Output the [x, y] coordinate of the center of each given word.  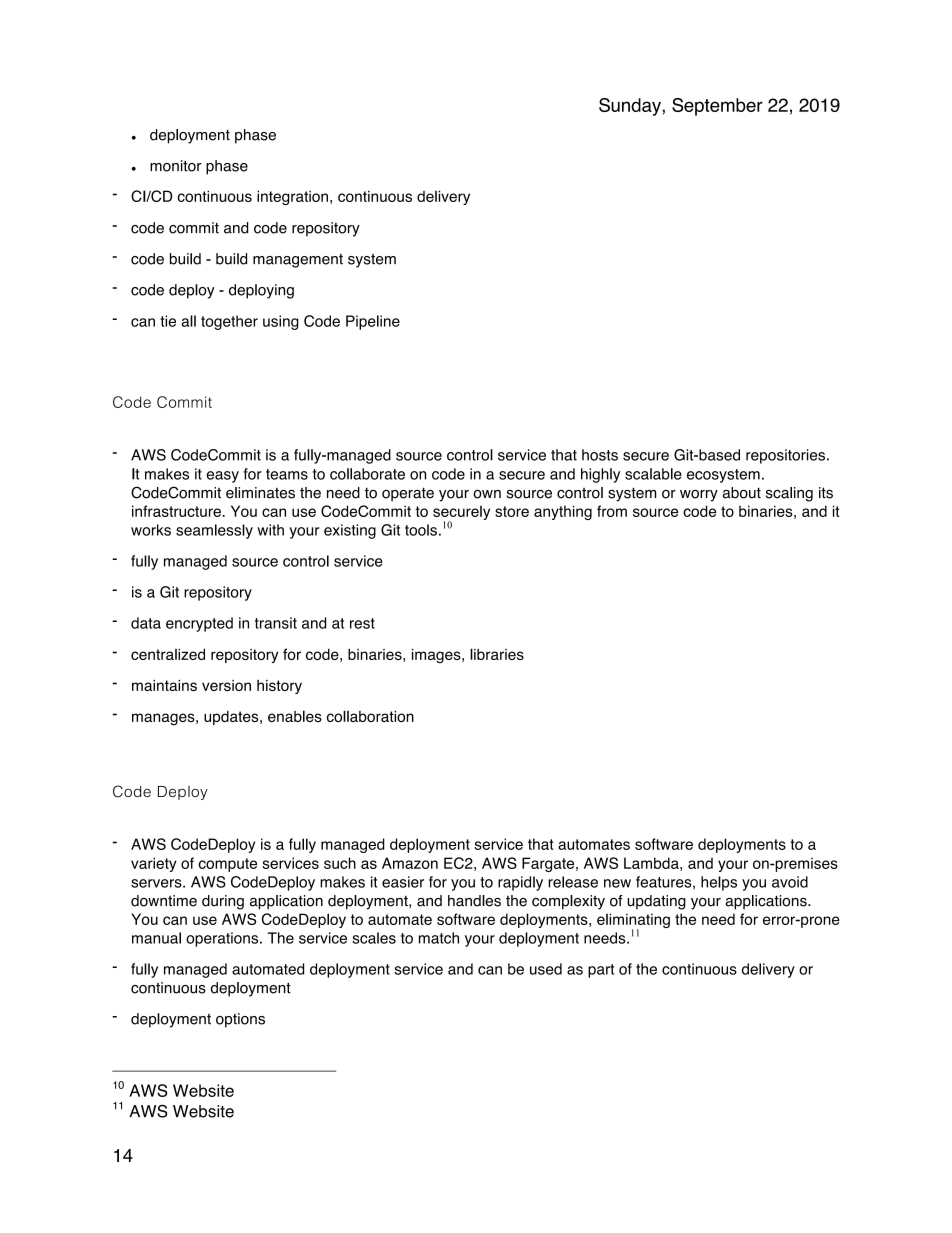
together [229, 322]
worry [699, 496]
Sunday [631, 107]
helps [719, 883]
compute [228, 865]
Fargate [549, 864]
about [742, 493]
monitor [176, 166]
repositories [785, 456]
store [512, 511]
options [240, 1020]
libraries [497, 654]
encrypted [199, 624]
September [717, 107]
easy [222, 477]
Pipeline [373, 322]
